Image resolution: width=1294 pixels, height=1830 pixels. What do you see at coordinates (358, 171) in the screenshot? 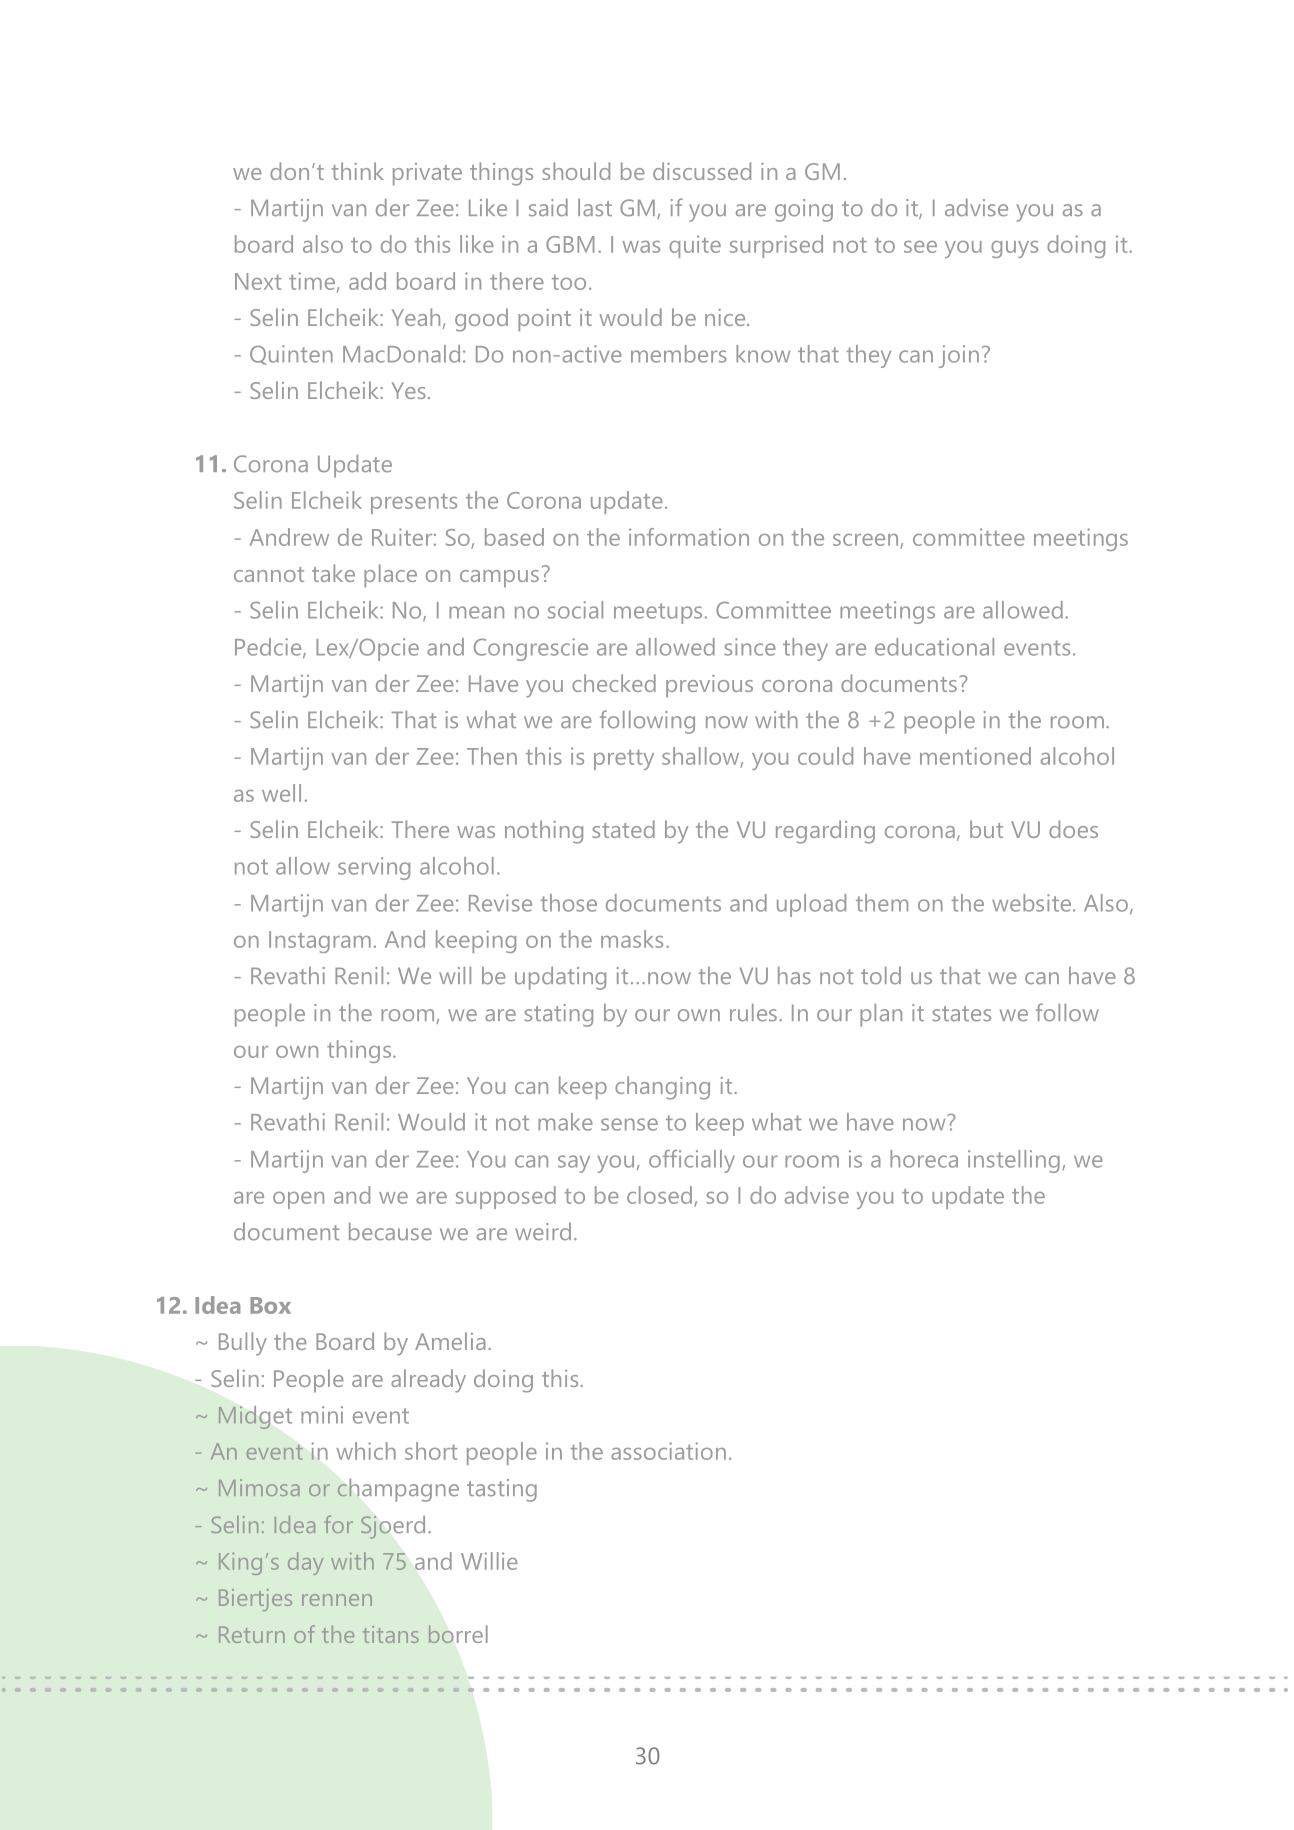
I see `think` at bounding box center [358, 171].
